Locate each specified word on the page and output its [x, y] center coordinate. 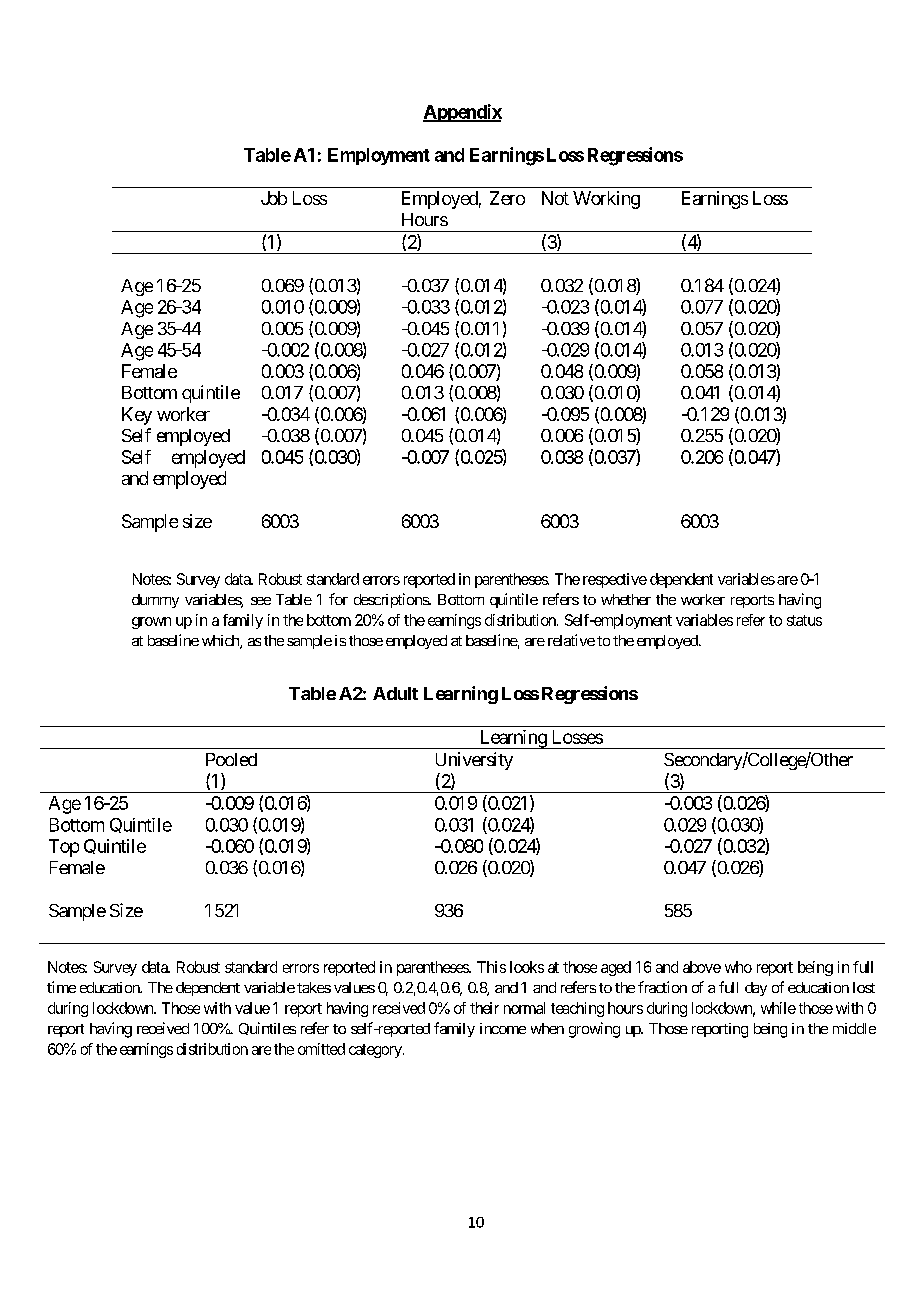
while [778, 1008]
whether [626, 599]
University [474, 761]
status [804, 620]
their [484, 1008]
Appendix [462, 113]
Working [606, 200]
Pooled [231, 759]
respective [615, 580]
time [61, 987]
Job [274, 198]
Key [137, 416]
